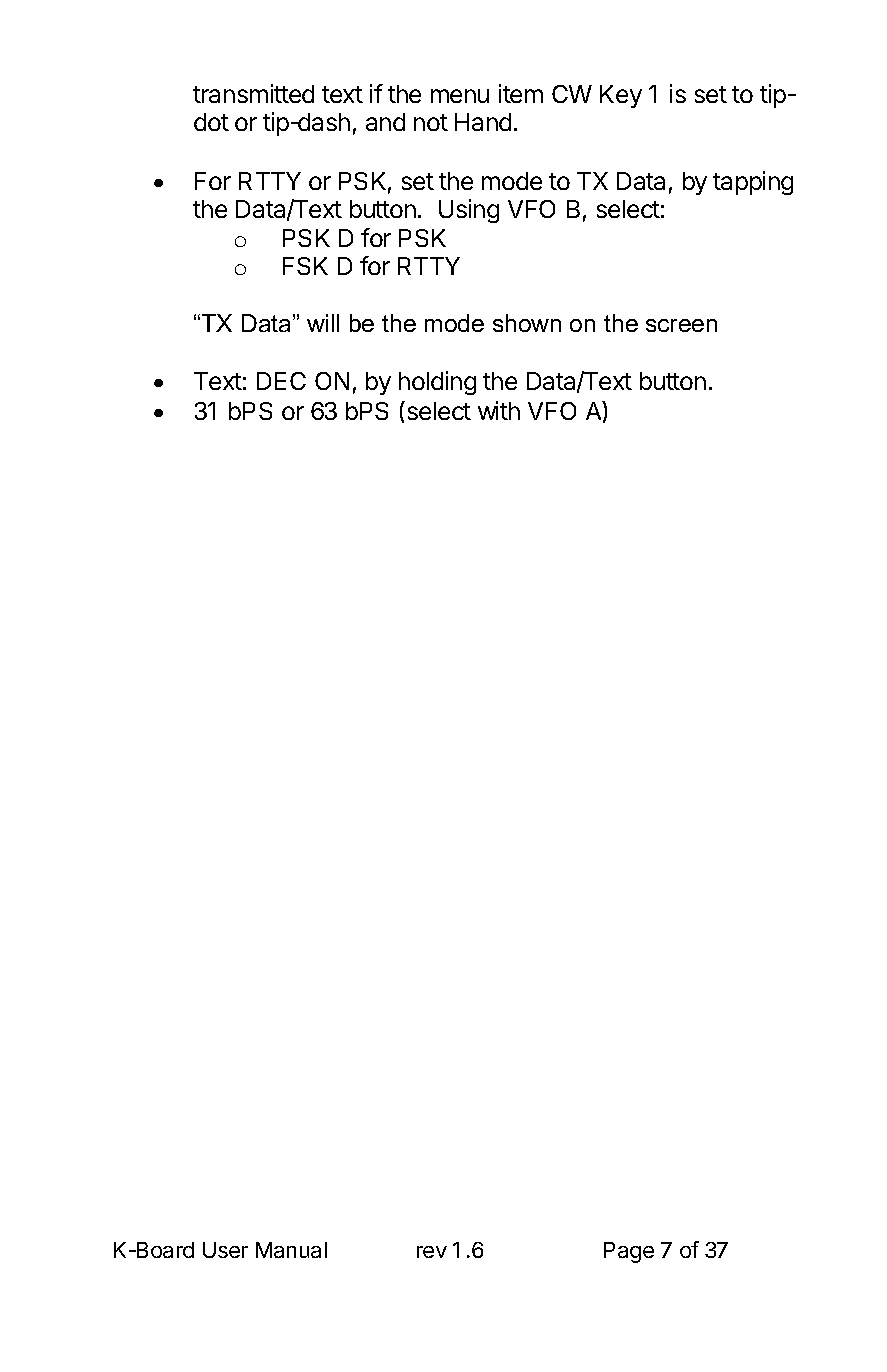  Describe the element at coordinates (621, 96) in the screenshot. I see `Key` at that location.
